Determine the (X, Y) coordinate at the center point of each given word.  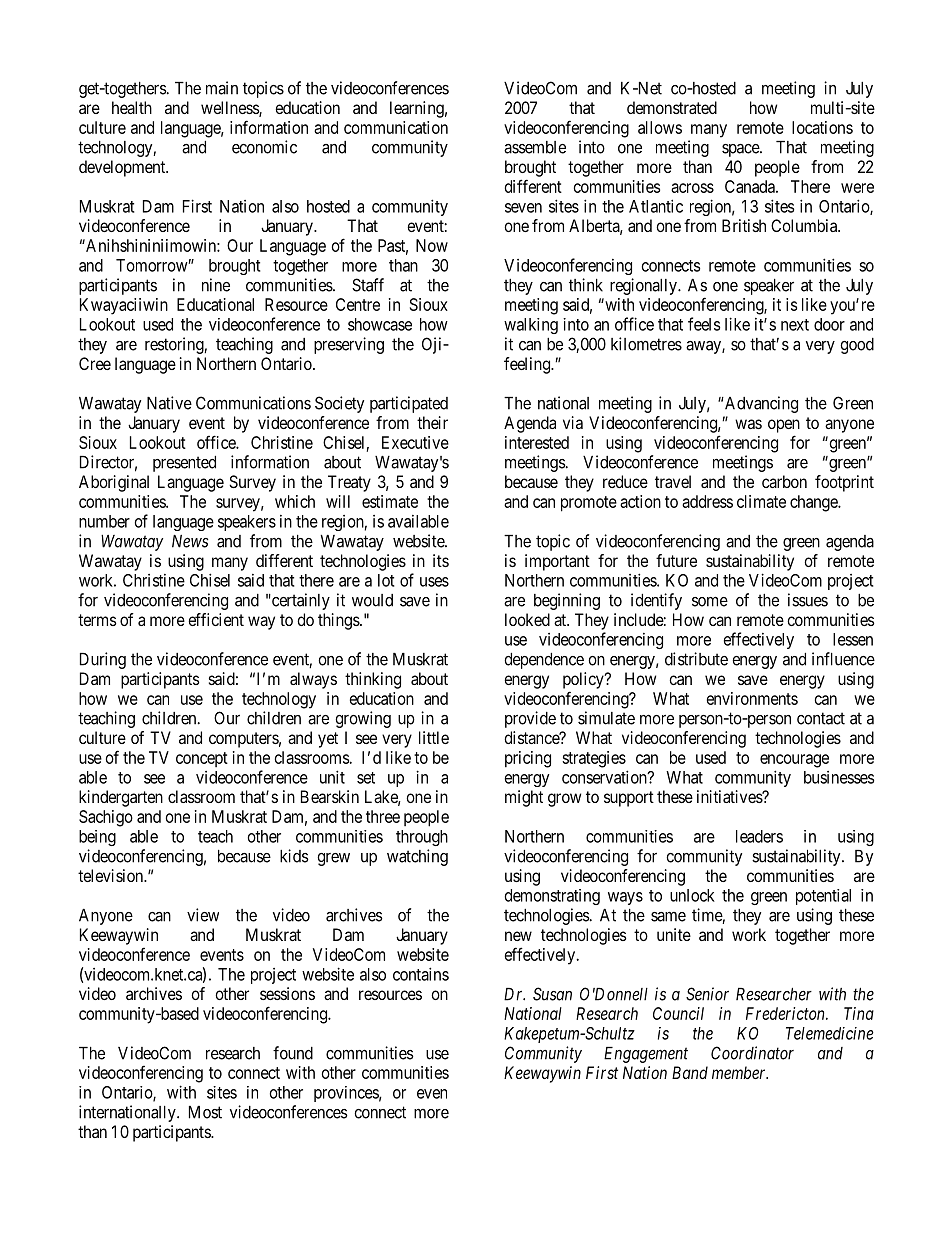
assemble (535, 147)
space (741, 150)
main (222, 88)
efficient (216, 619)
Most (205, 1112)
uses (434, 582)
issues (808, 600)
